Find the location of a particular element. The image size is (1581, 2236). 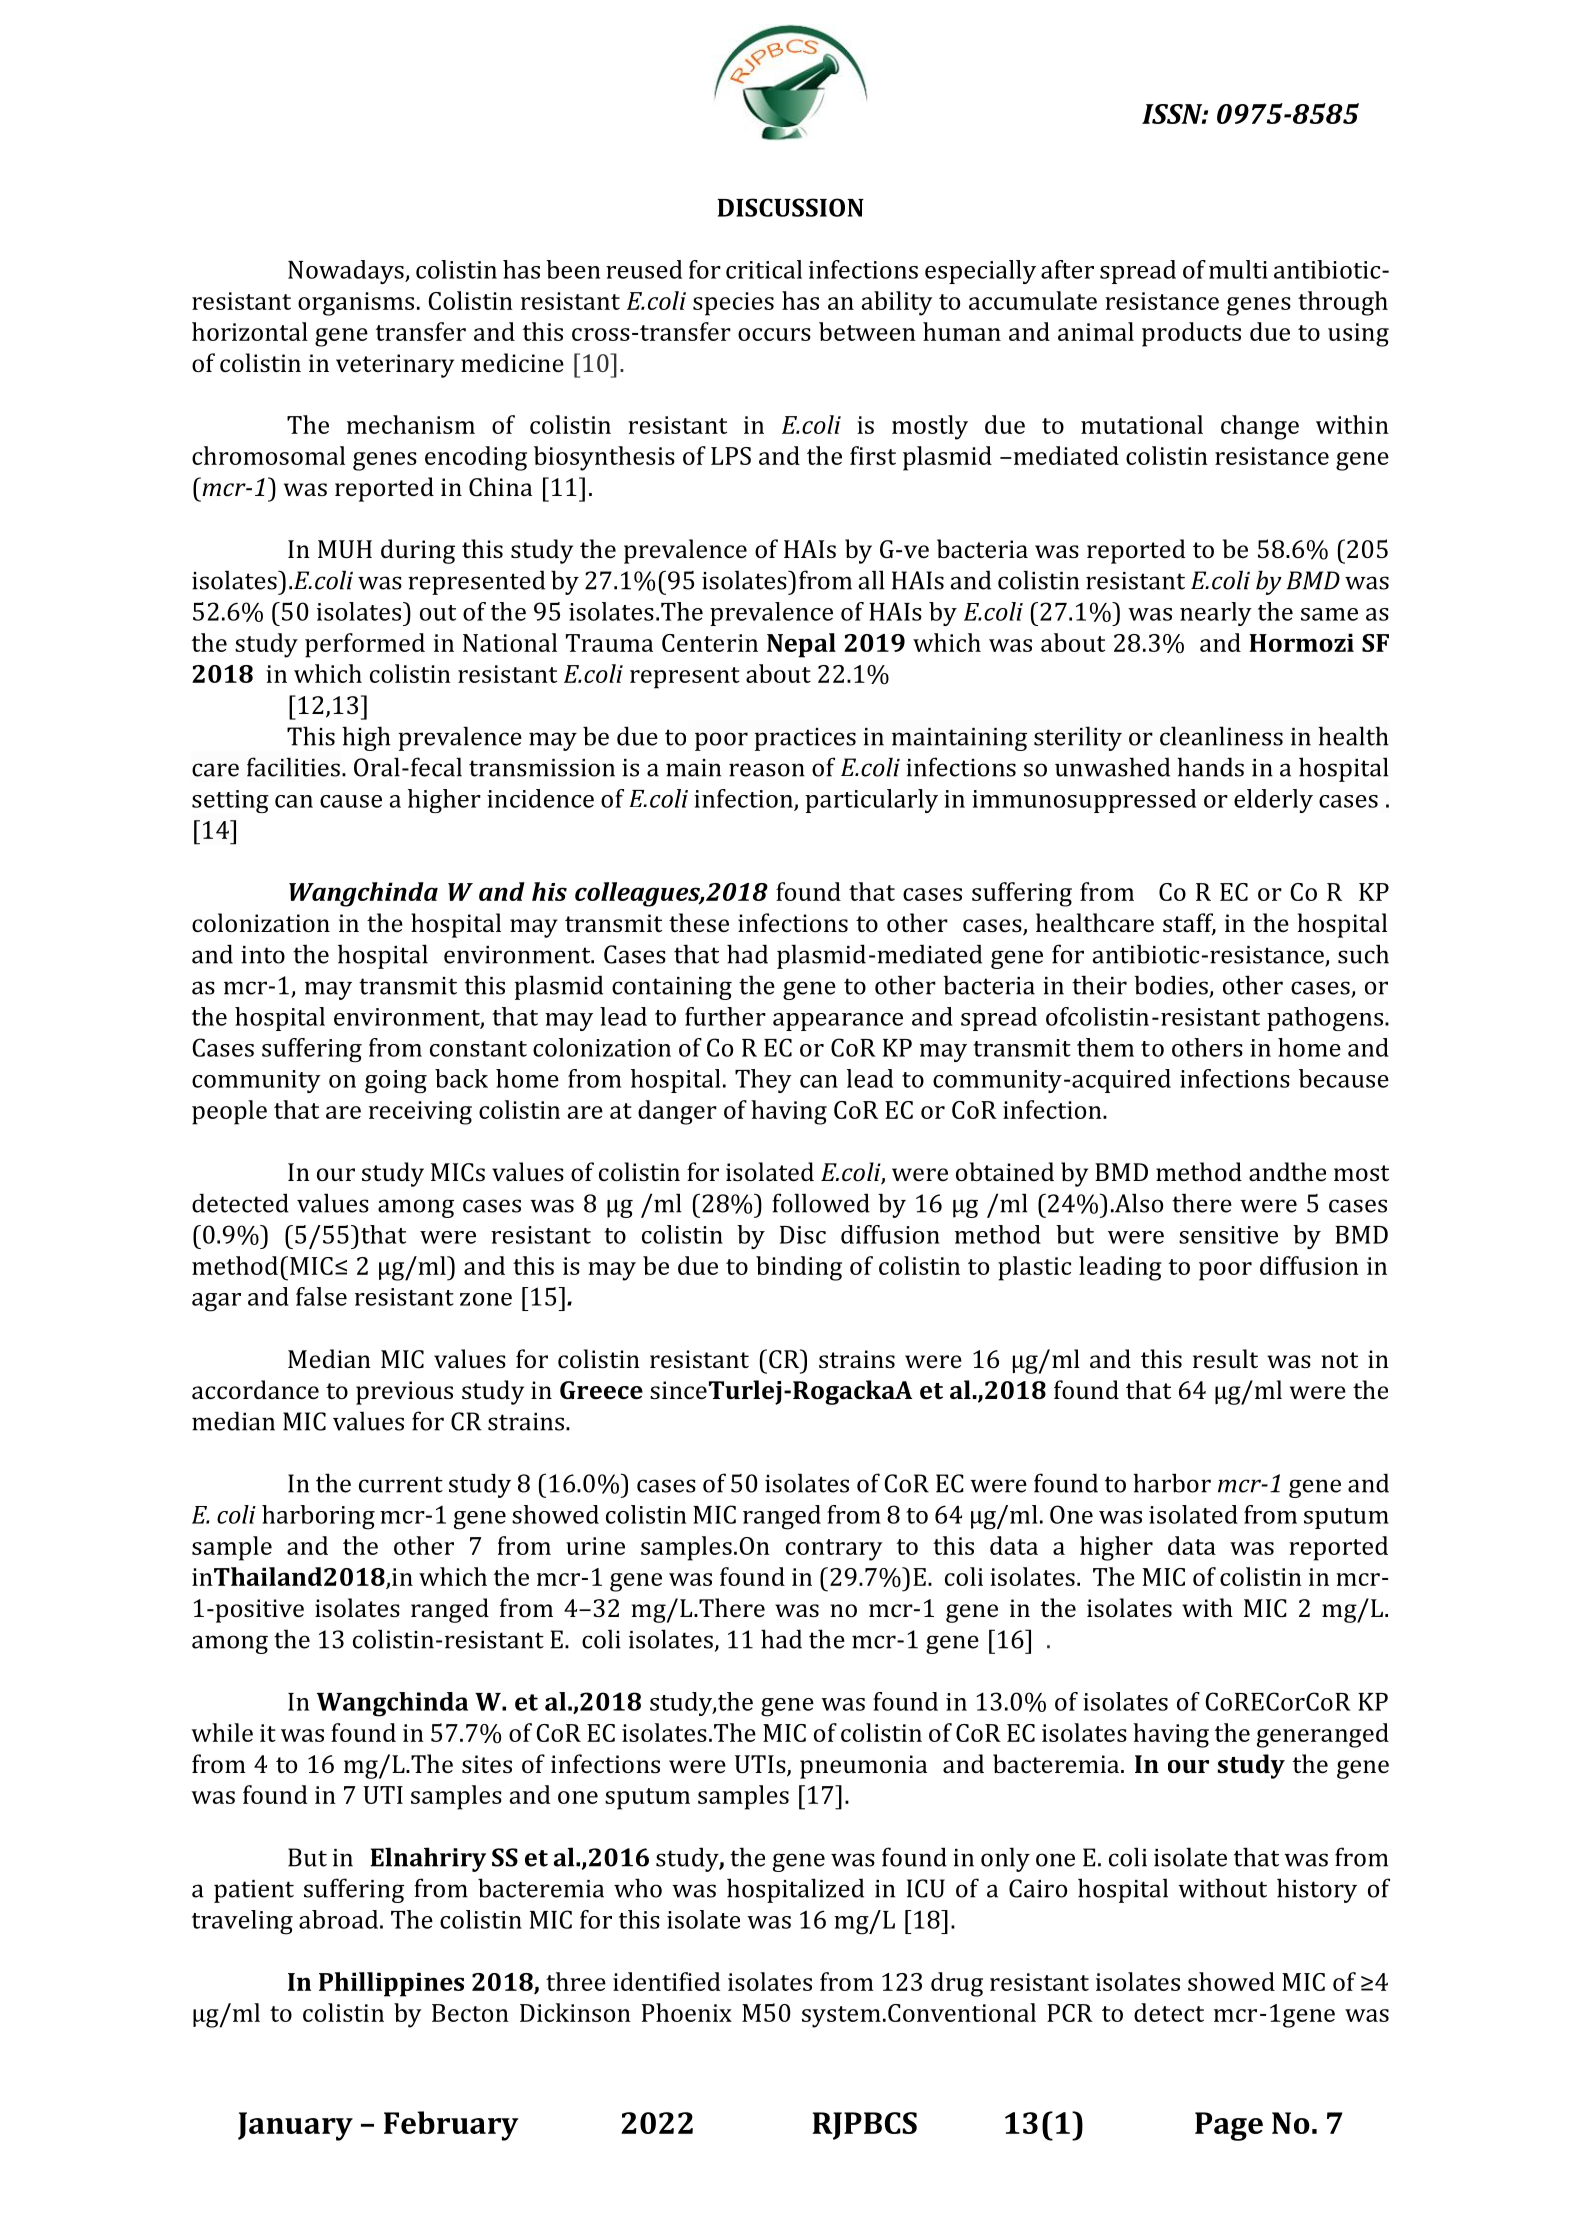

occurs is located at coordinates (774, 334).
